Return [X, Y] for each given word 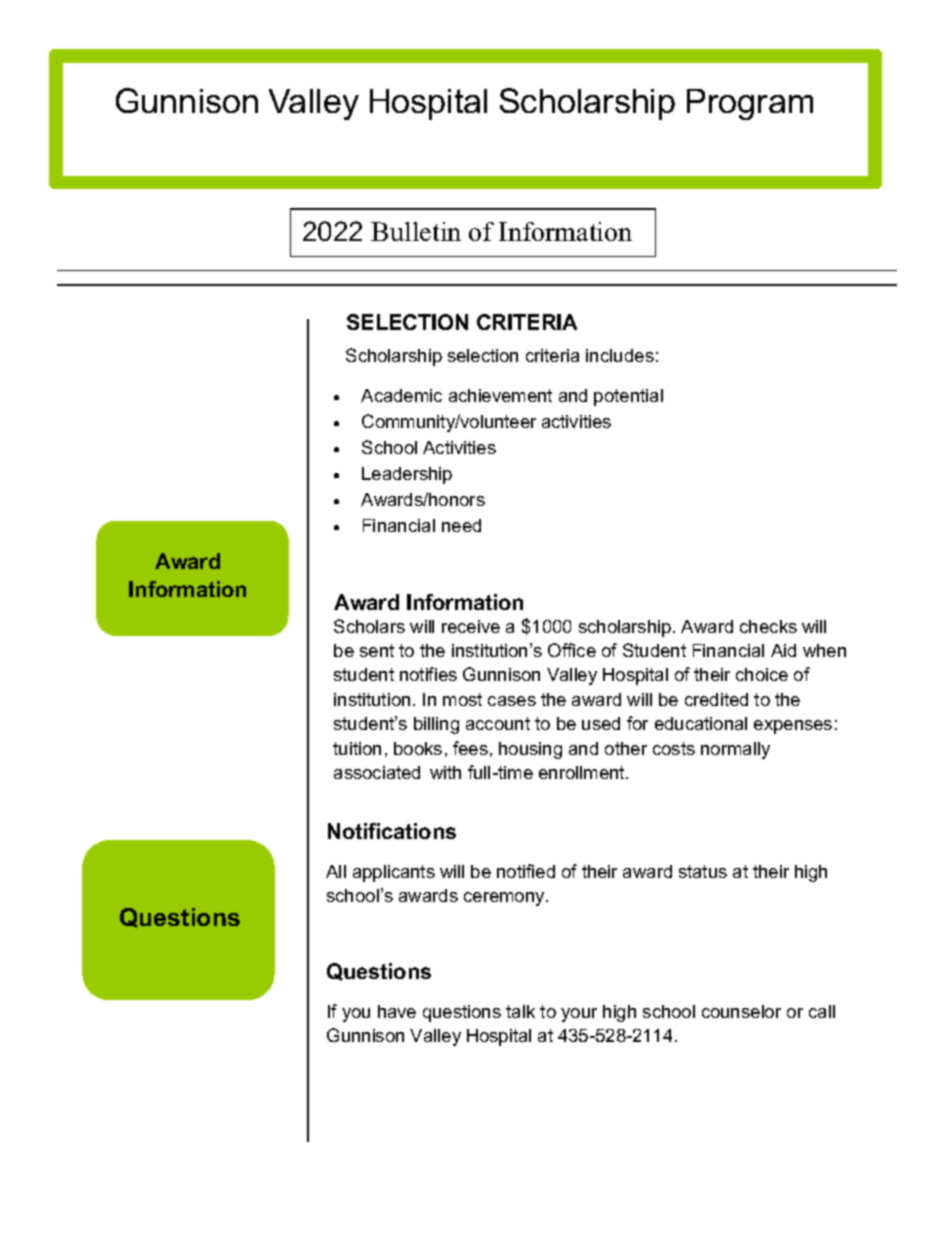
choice [762, 674]
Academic [401, 395]
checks [768, 626]
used [601, 723]
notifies [428, 674]
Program [750, 104]
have [397, 1011]
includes [620, 355]
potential [628, 397]
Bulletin [416, 231]
